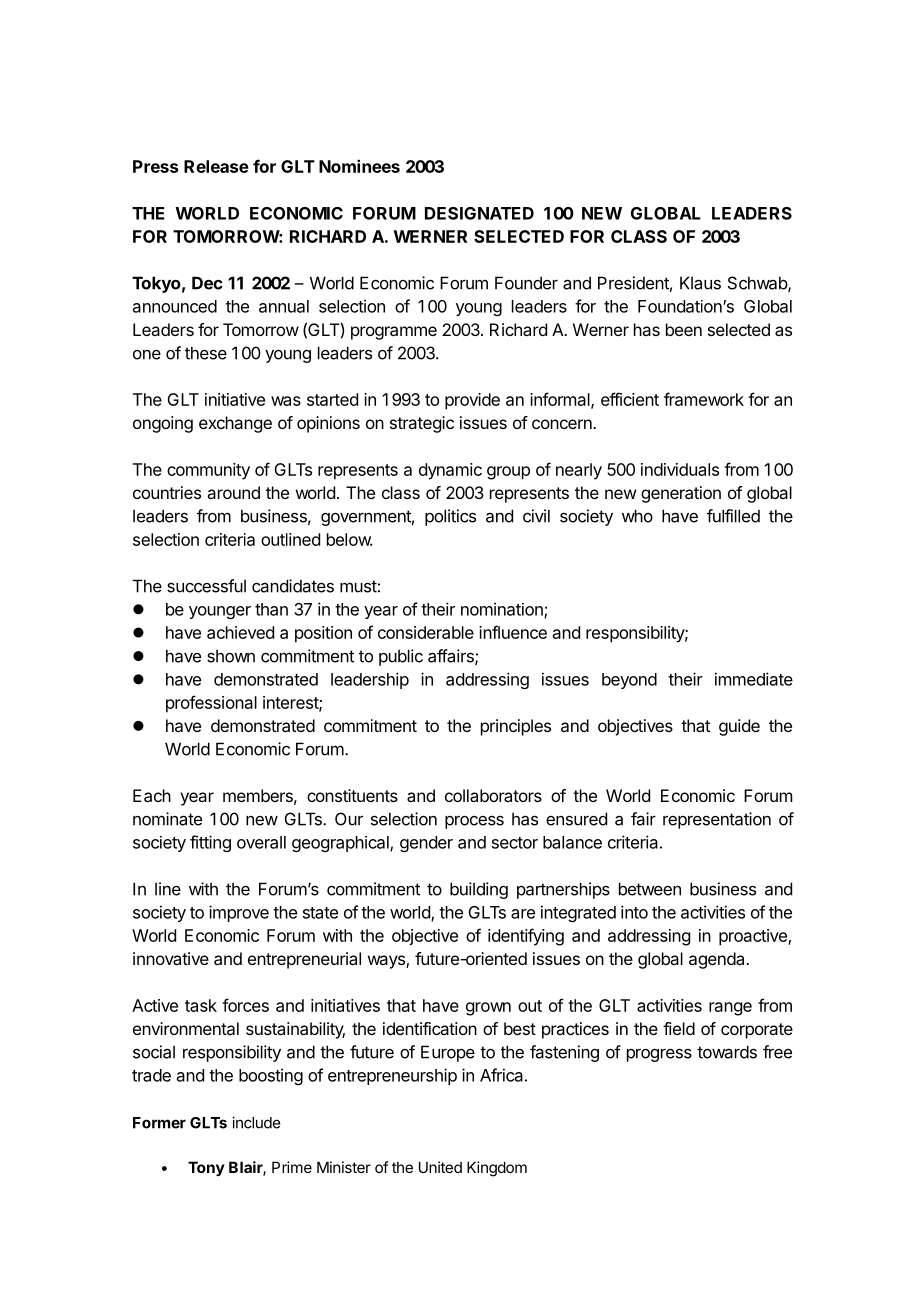 The image size is (924, 1308). What do you see at coordinates (479, 213) in the image?
I see `DESIGNATED` at bounding box center [479, 213].
